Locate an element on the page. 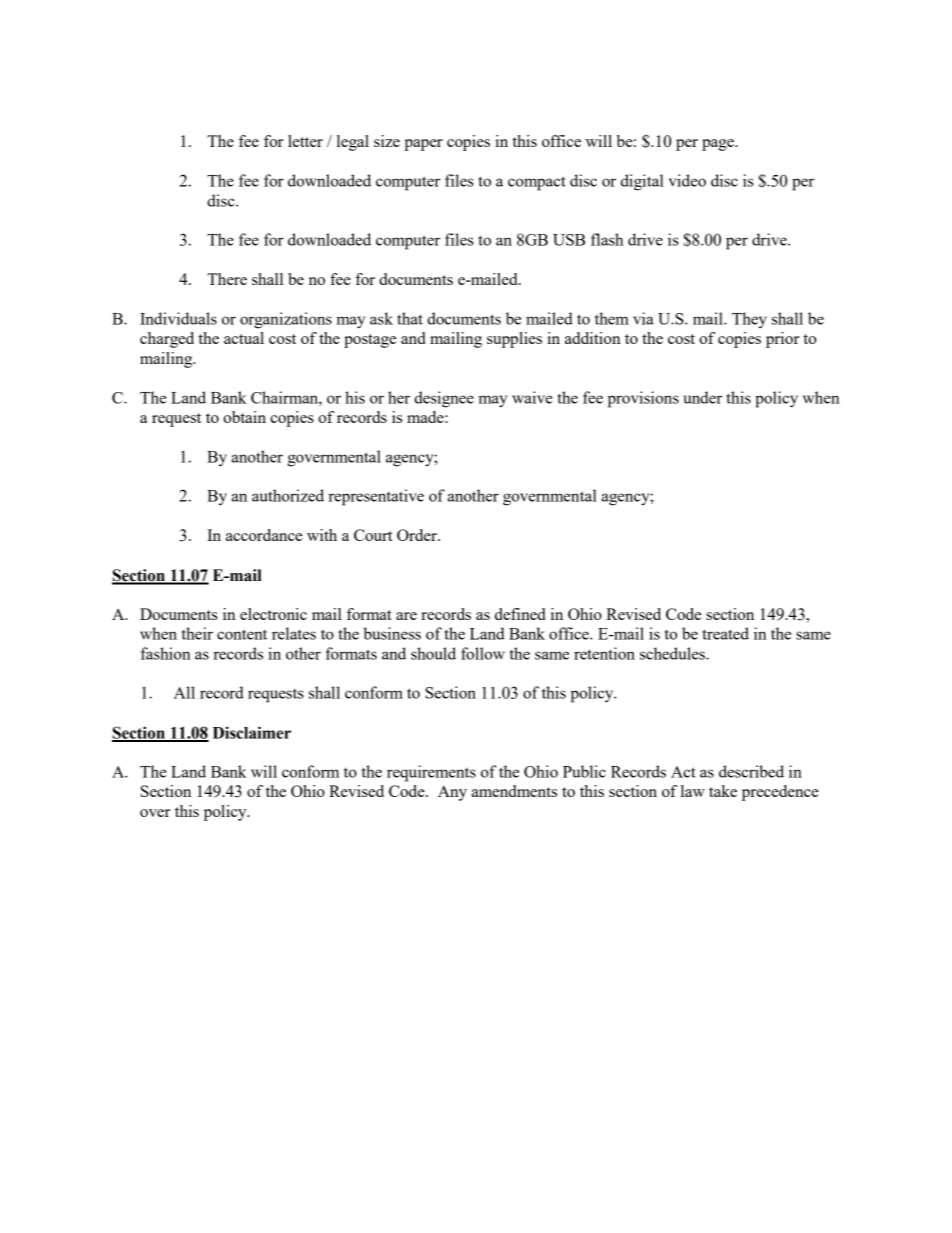 Image resolution: width=952 pixels, height=1233 pixels. Order is located at coordinates (418, 535).
